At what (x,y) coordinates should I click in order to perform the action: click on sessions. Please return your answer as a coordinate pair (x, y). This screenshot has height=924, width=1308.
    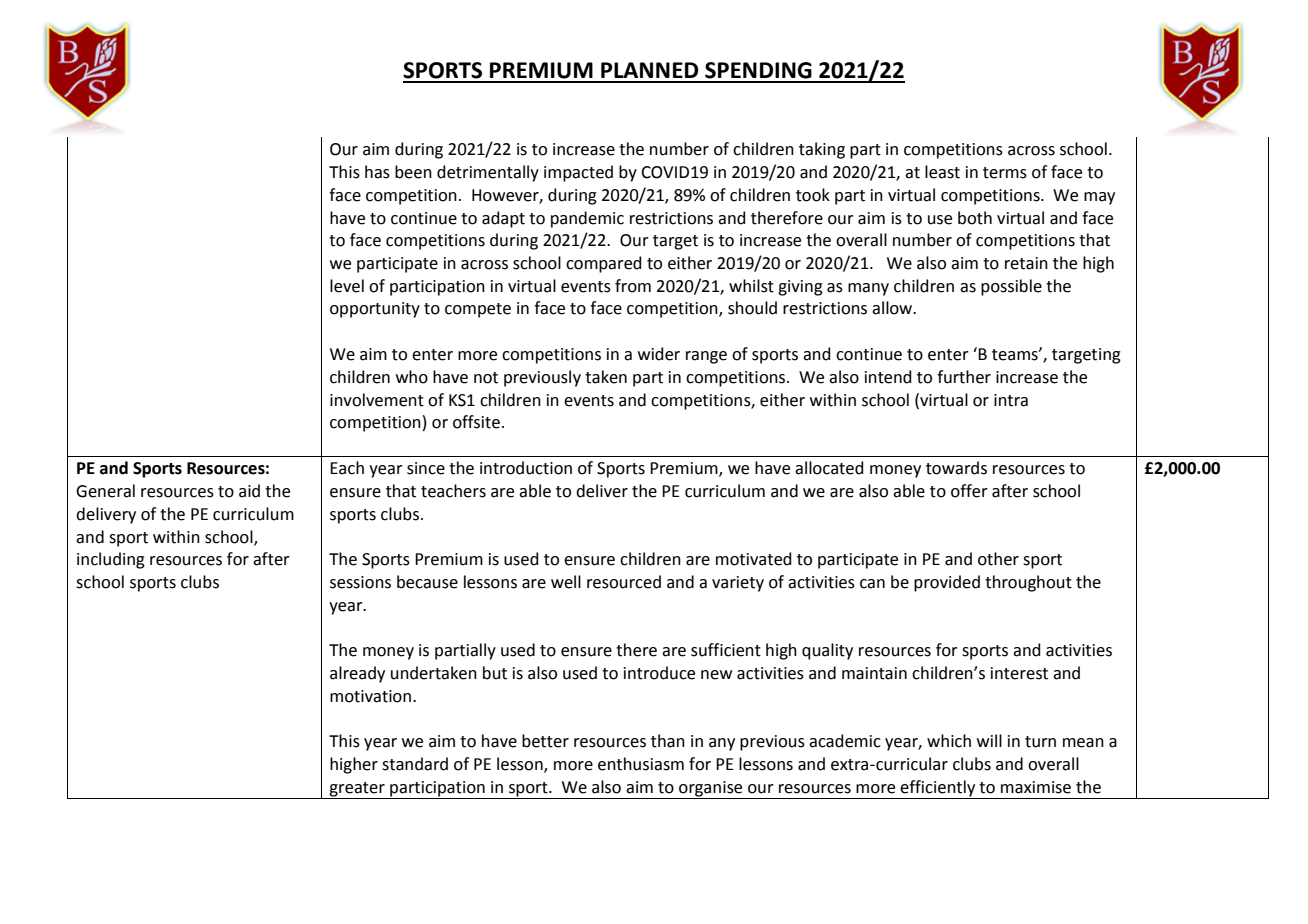
    Looking at the image, I should click on (360, 582).
